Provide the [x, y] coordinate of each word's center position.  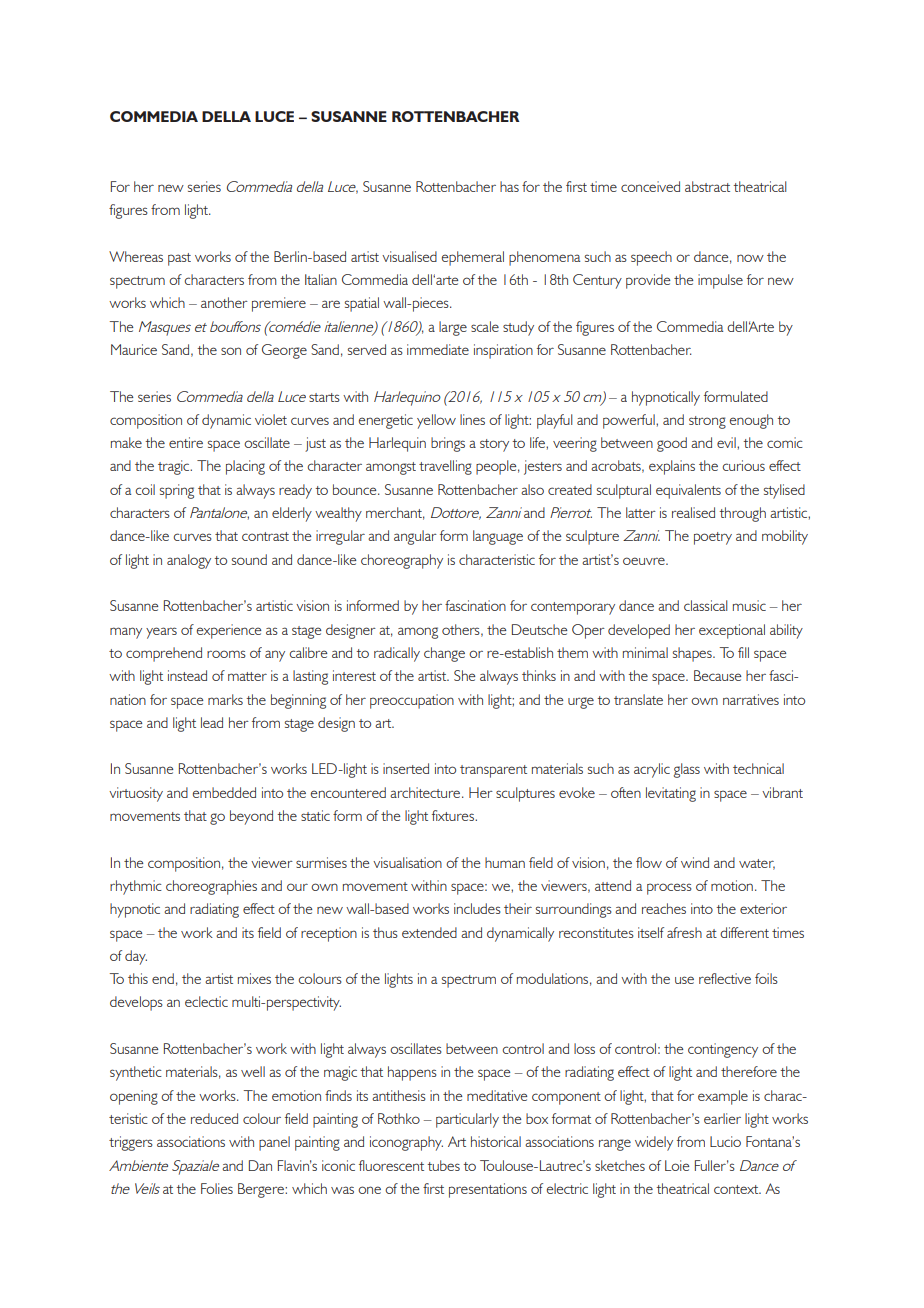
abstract [707, 186]
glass [687, 770]
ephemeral [473, 258]
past [179, 259]
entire [186, 442]
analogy [189, 561]
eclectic [206, 1001]
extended [429, 932]
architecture [426, 792]
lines [472, 419]
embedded [224, 792]
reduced [214, 1118]
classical [706, 605]
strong [707, 422]
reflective [725, 978]
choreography [402, 561]
